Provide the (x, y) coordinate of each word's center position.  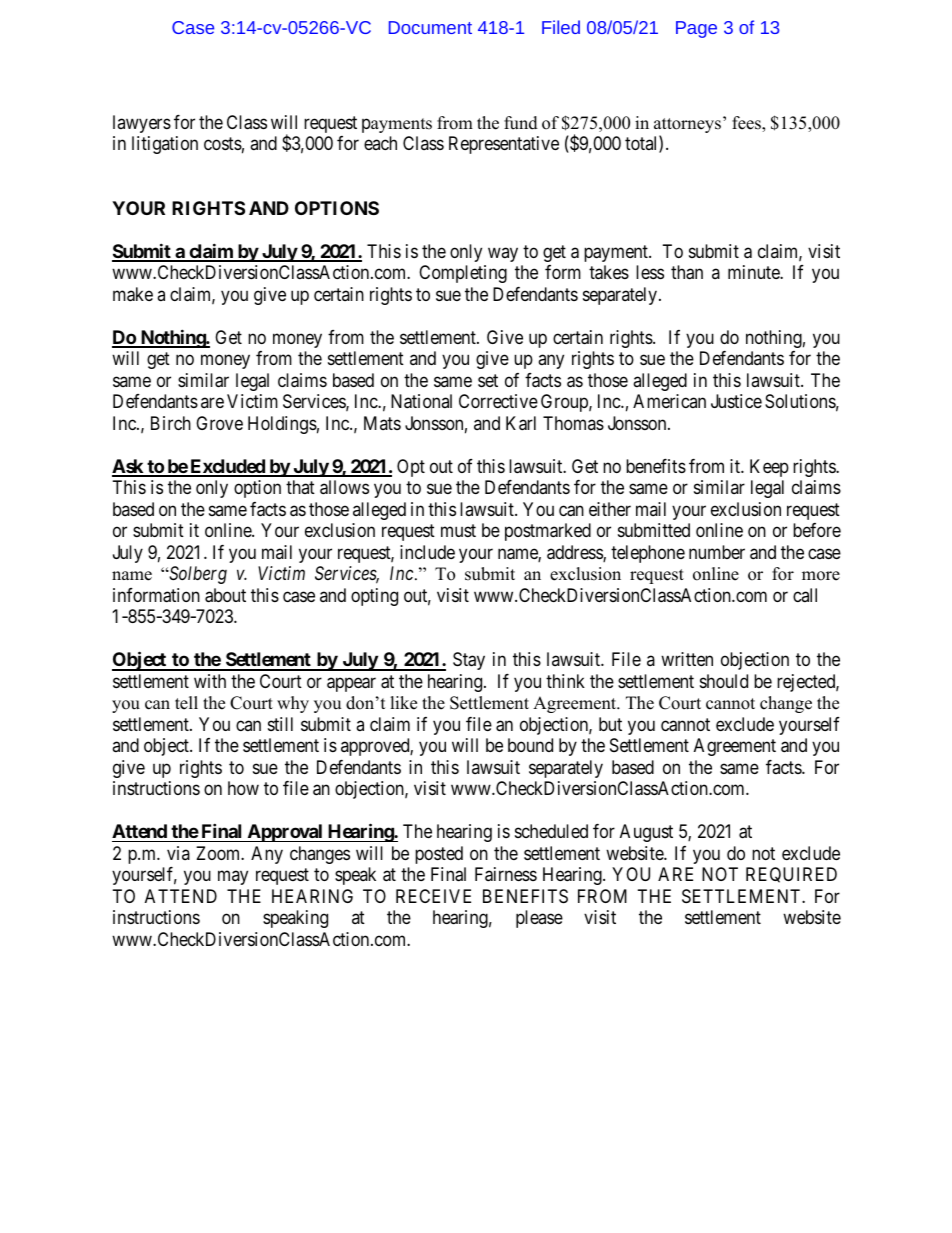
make (133, 294)
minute (754, 272)
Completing (463, 274)
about (225, 595)
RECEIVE (433, 896)
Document (430, 27)
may (233, 877)
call (805, 595)
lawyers (142, 124)
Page (696, 29)
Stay (469, 661)
